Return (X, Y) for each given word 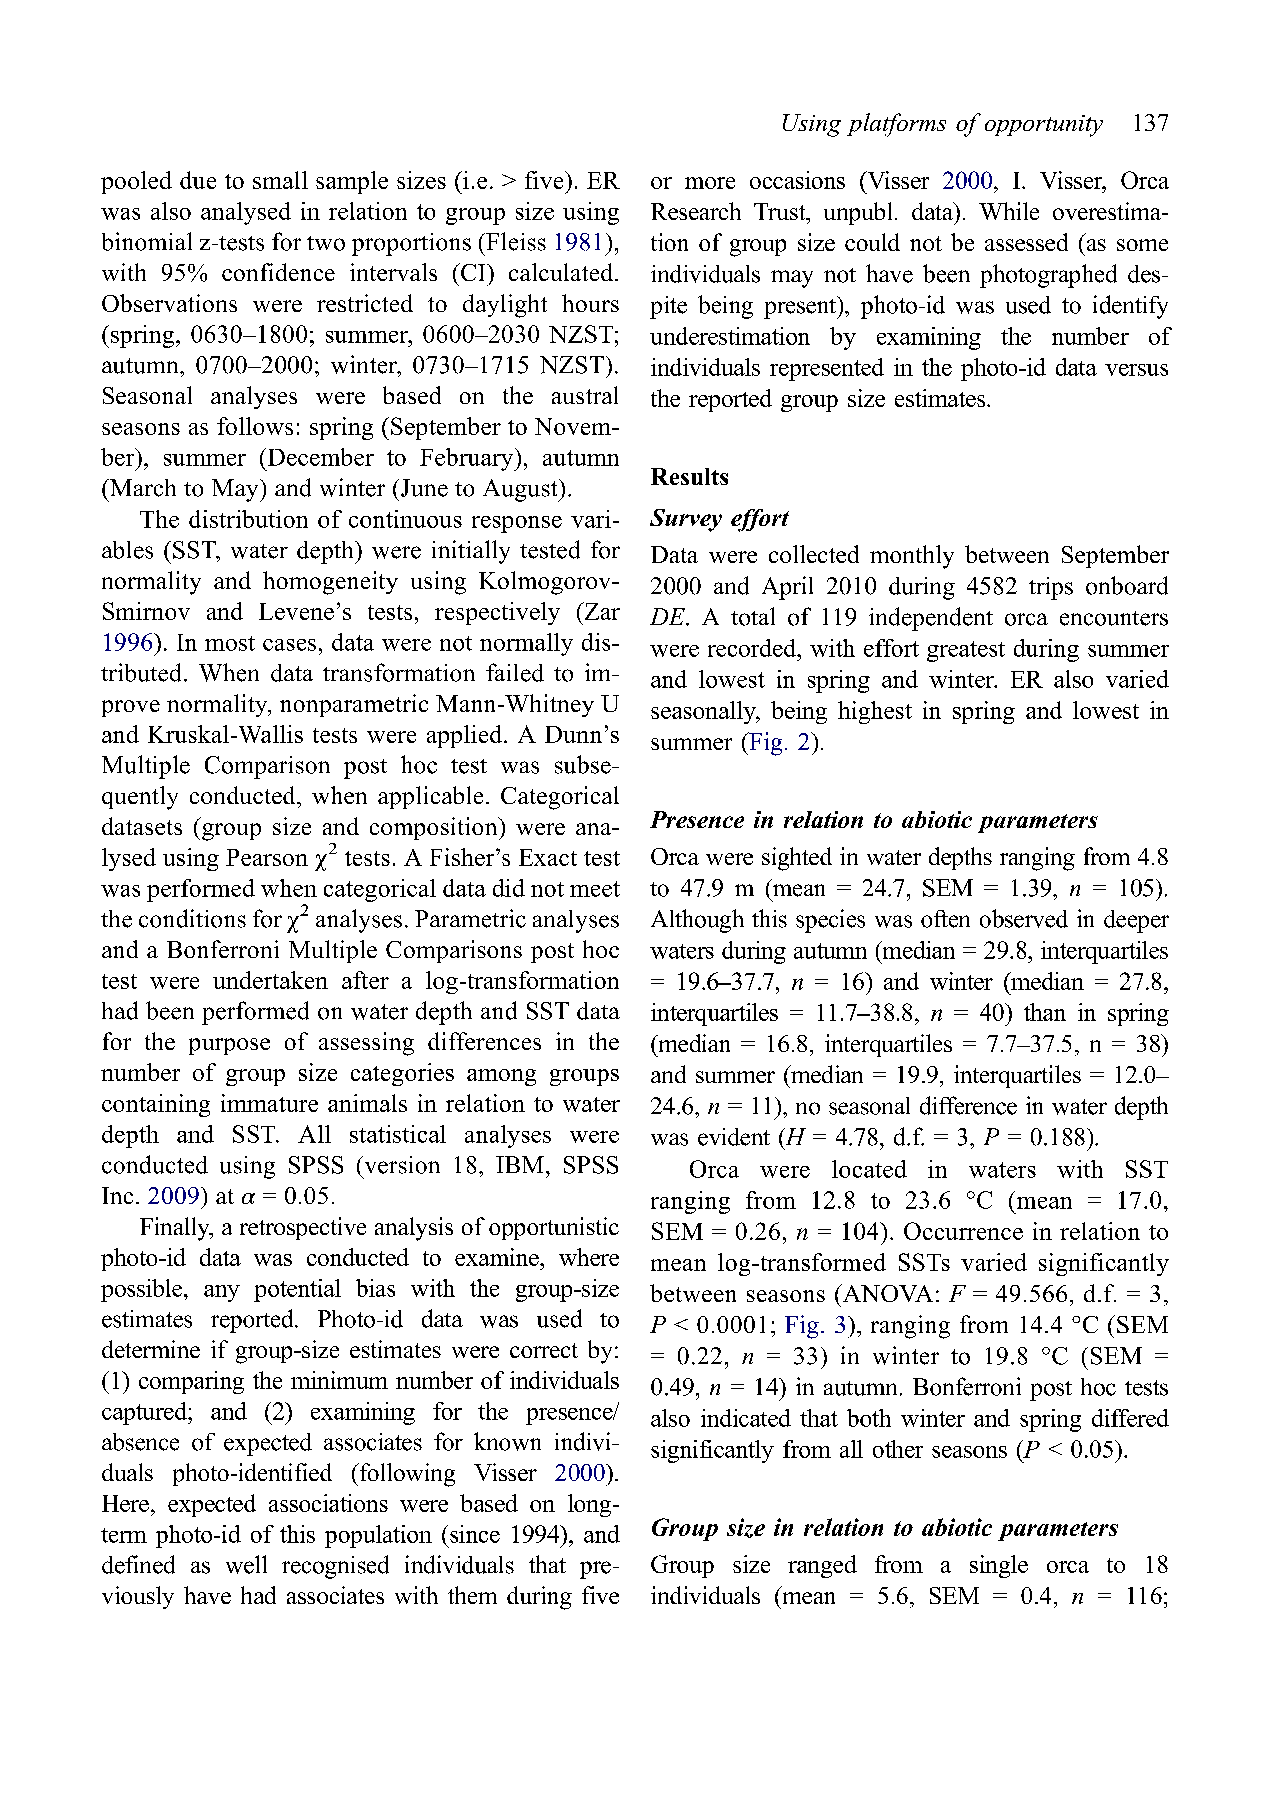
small (280, 180)
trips (1051, 588)
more (710, 183)
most (230, 643)
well (246, 1564)
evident (734, 1137)
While (1009, 211)
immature (269, 1103)
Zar (601, 611)
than (1045, 1012)
